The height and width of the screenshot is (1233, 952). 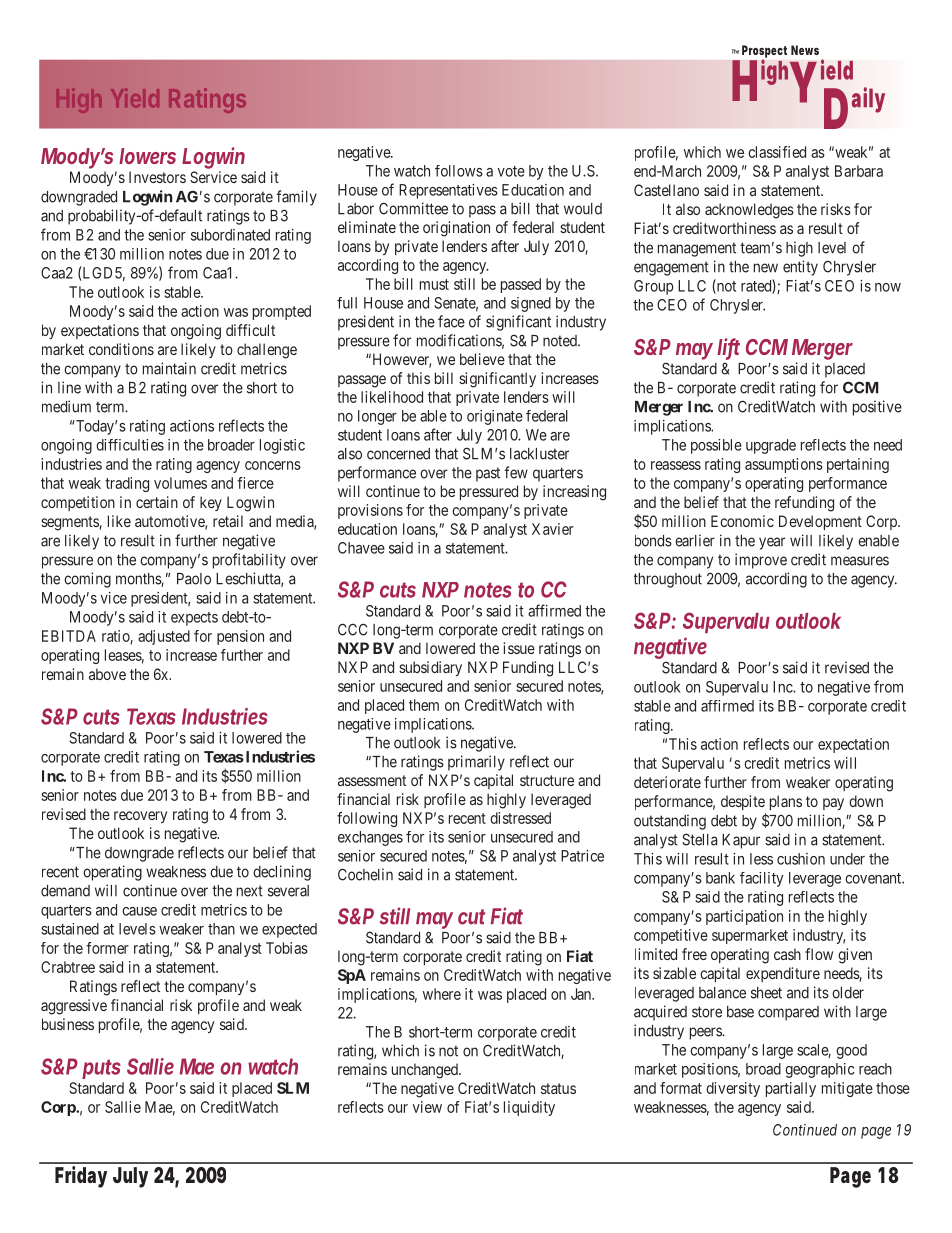 What do you see at coordinates (786, 802) in the screenshot?
I see `plans` at bounding box center [786, 802].
